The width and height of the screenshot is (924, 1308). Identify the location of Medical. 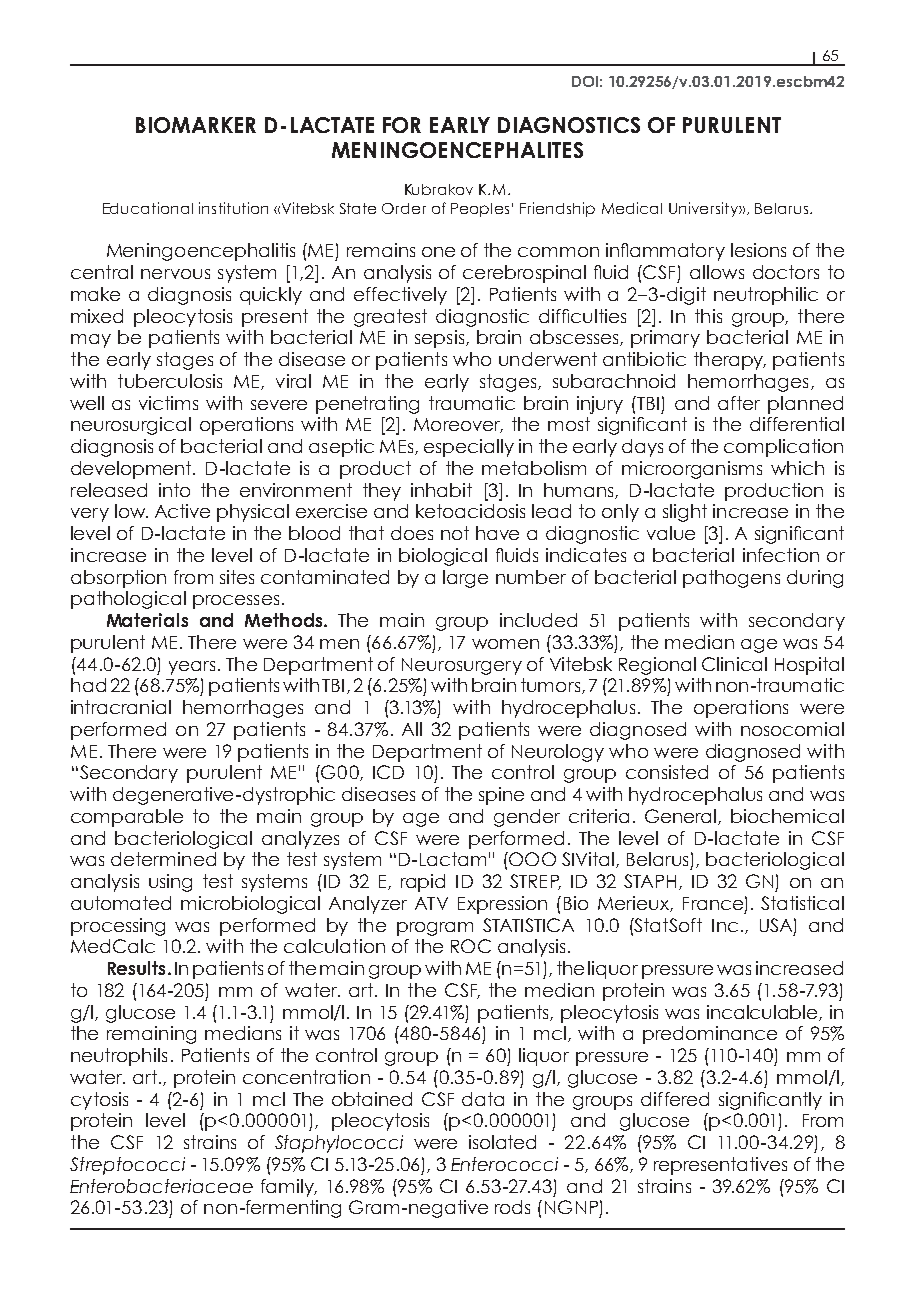
(632, 208).
